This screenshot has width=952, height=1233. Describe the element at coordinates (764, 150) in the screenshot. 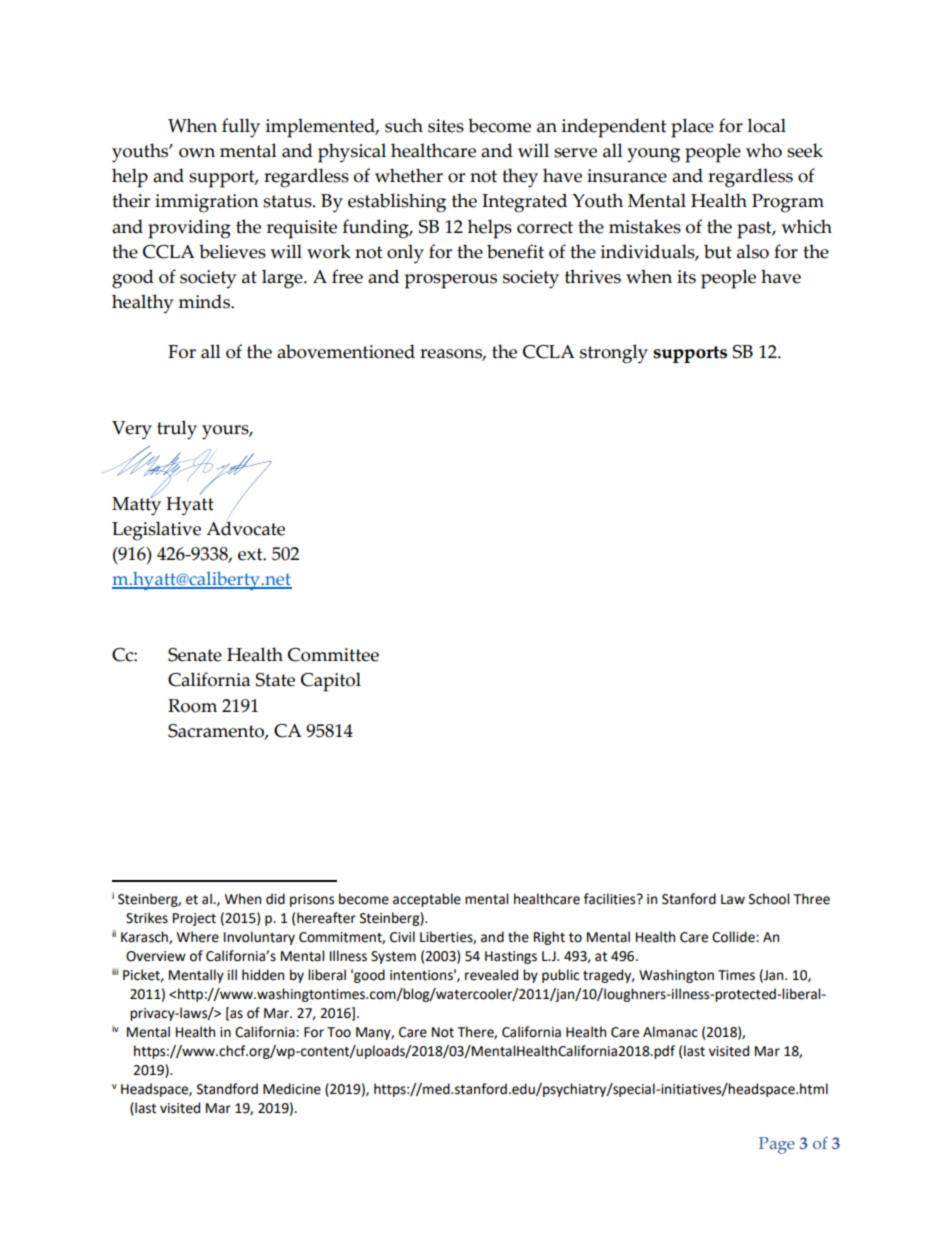

I see `who` at that location.
